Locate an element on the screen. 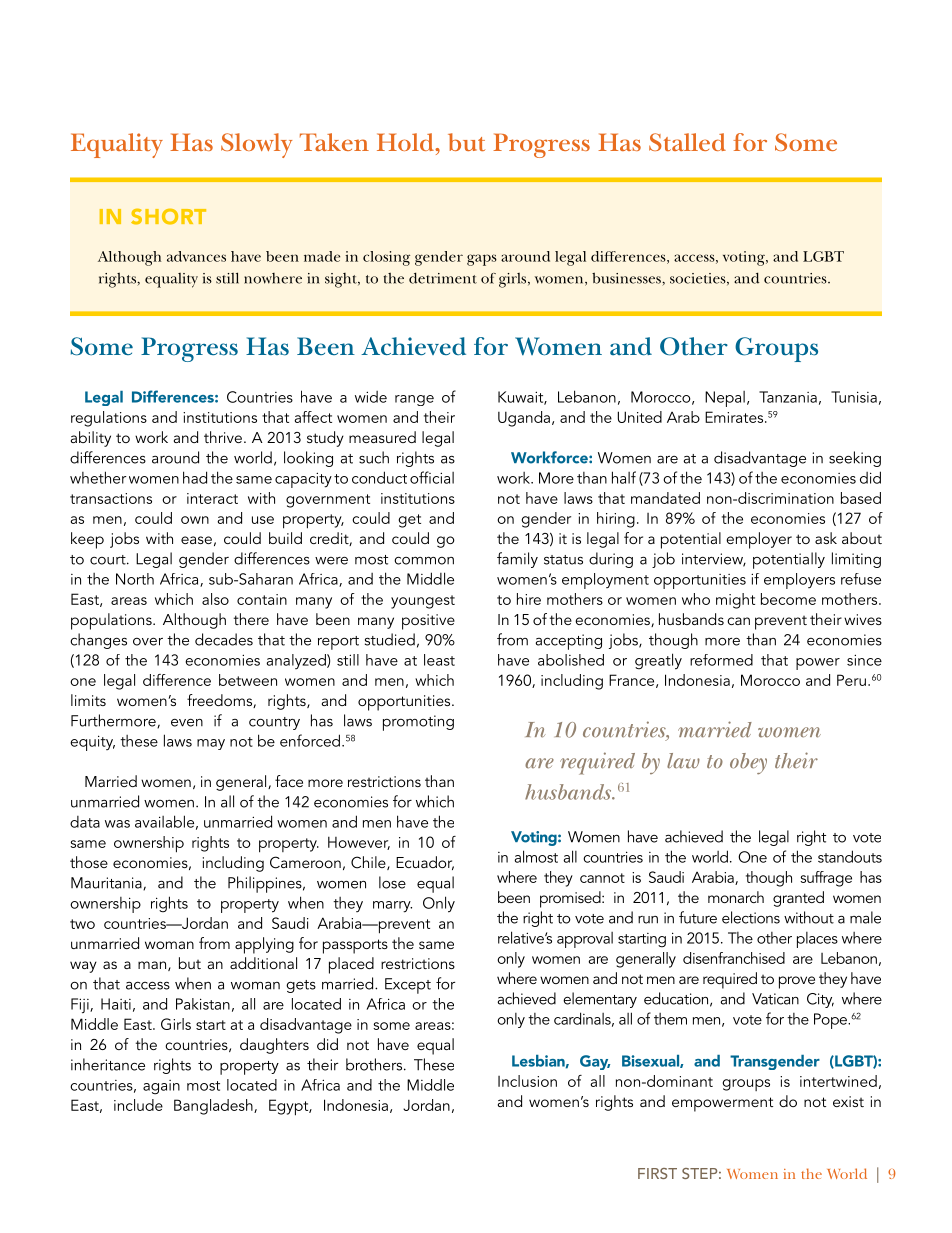 This screenshot has width=952, height=1233. regulations is located at coordinates (109, 419).
